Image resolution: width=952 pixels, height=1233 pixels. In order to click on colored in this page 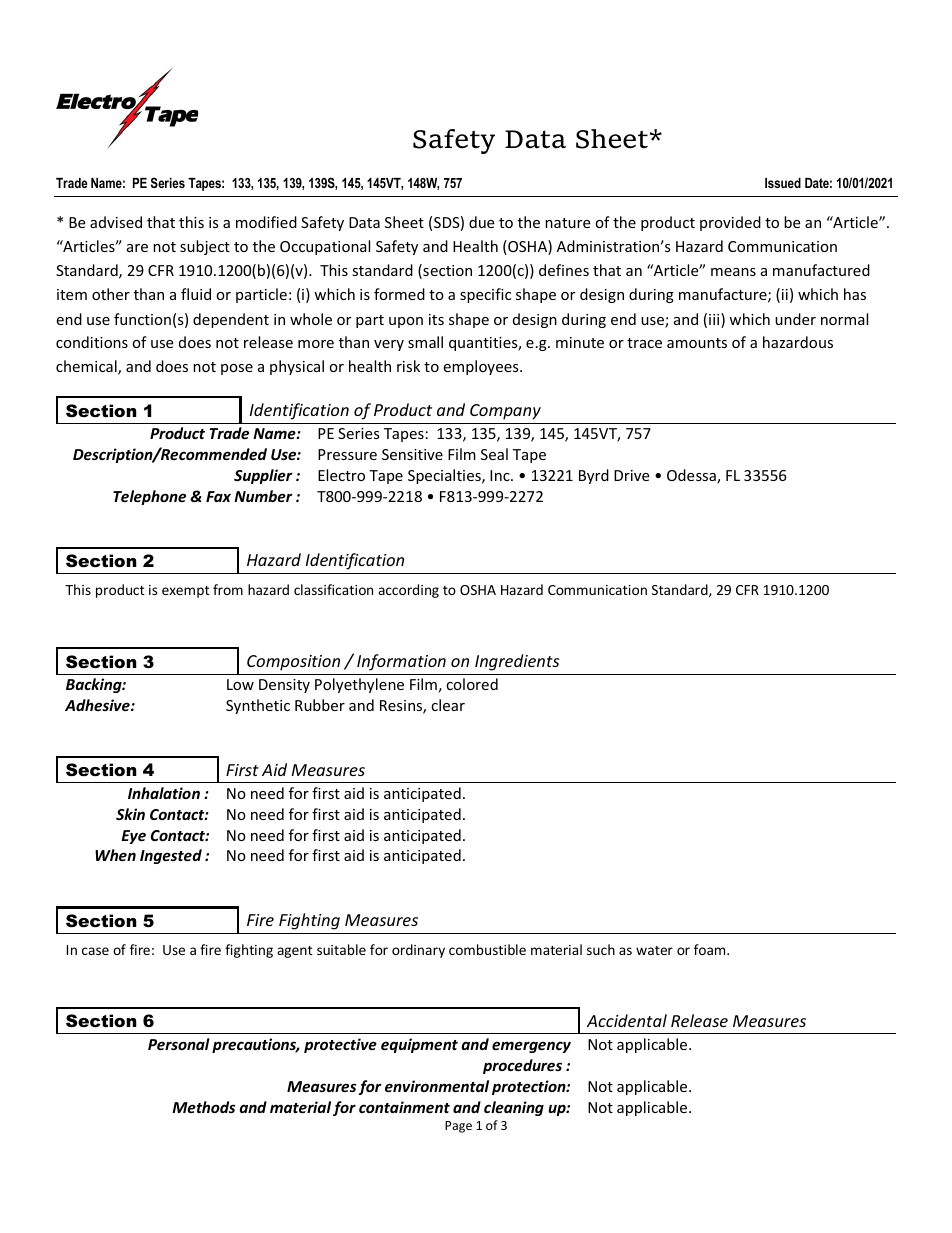, I will do `click(472, 684)`.
